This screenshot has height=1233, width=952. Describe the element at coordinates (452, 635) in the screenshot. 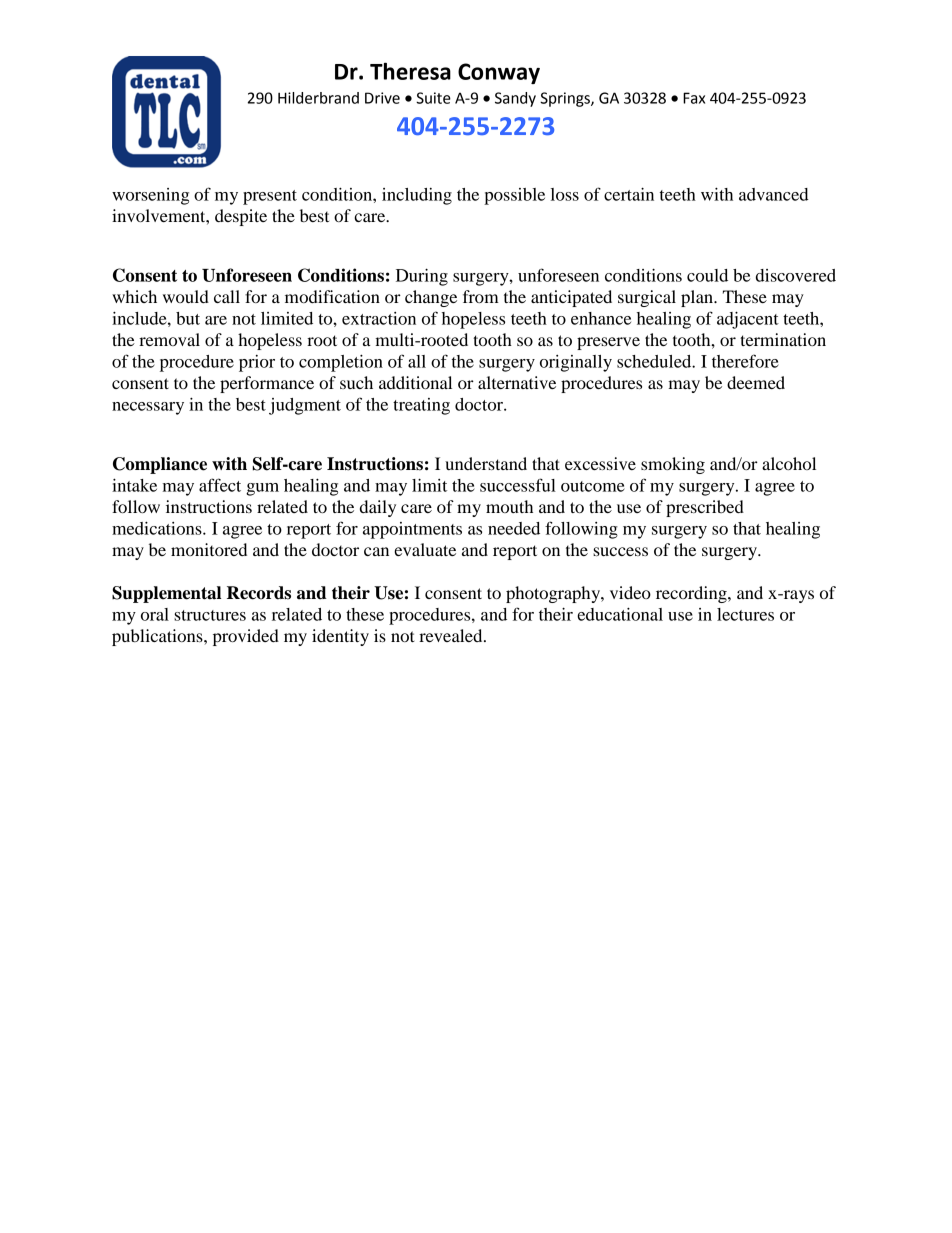

I see `revealed` at that location.
